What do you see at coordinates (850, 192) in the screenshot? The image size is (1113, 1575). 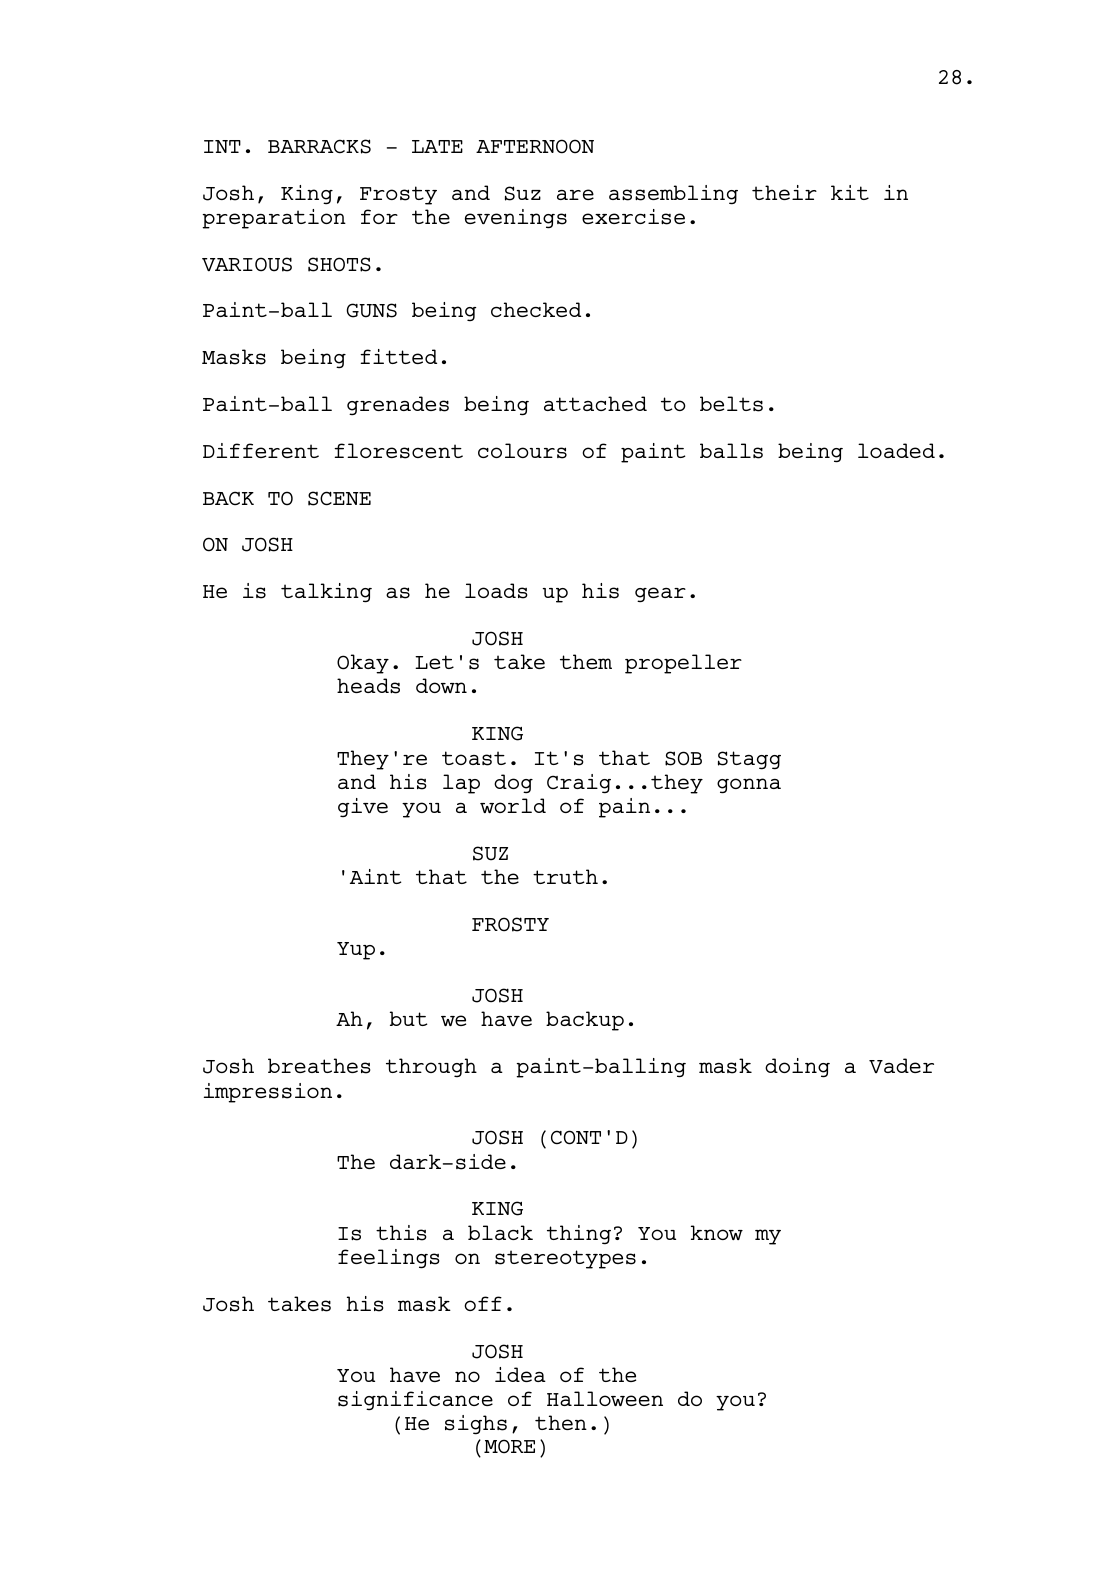 I see `kit` at bounding box center [850, 192].
